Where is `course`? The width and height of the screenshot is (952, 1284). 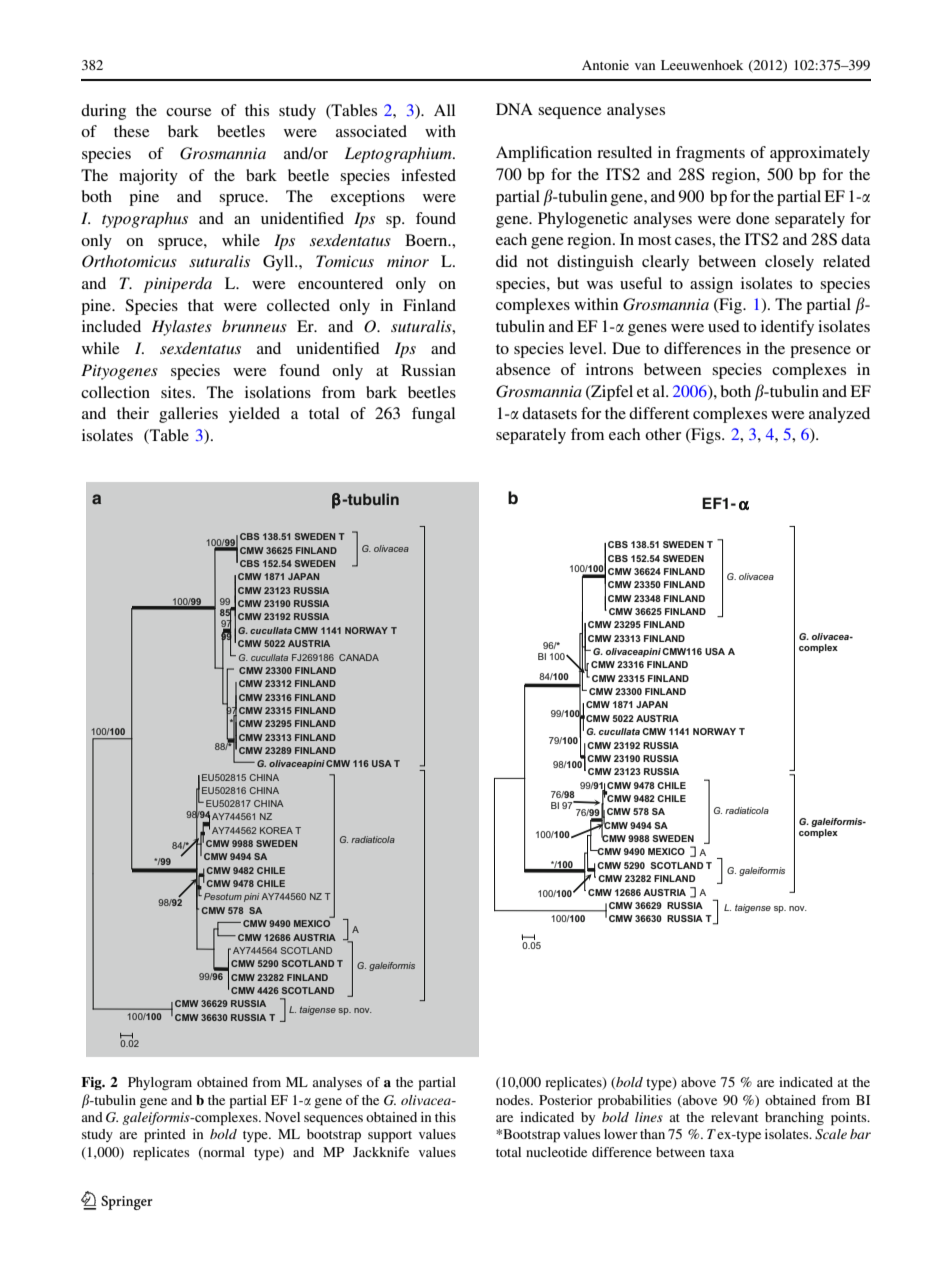 course is located at coordinates (189, 112).
